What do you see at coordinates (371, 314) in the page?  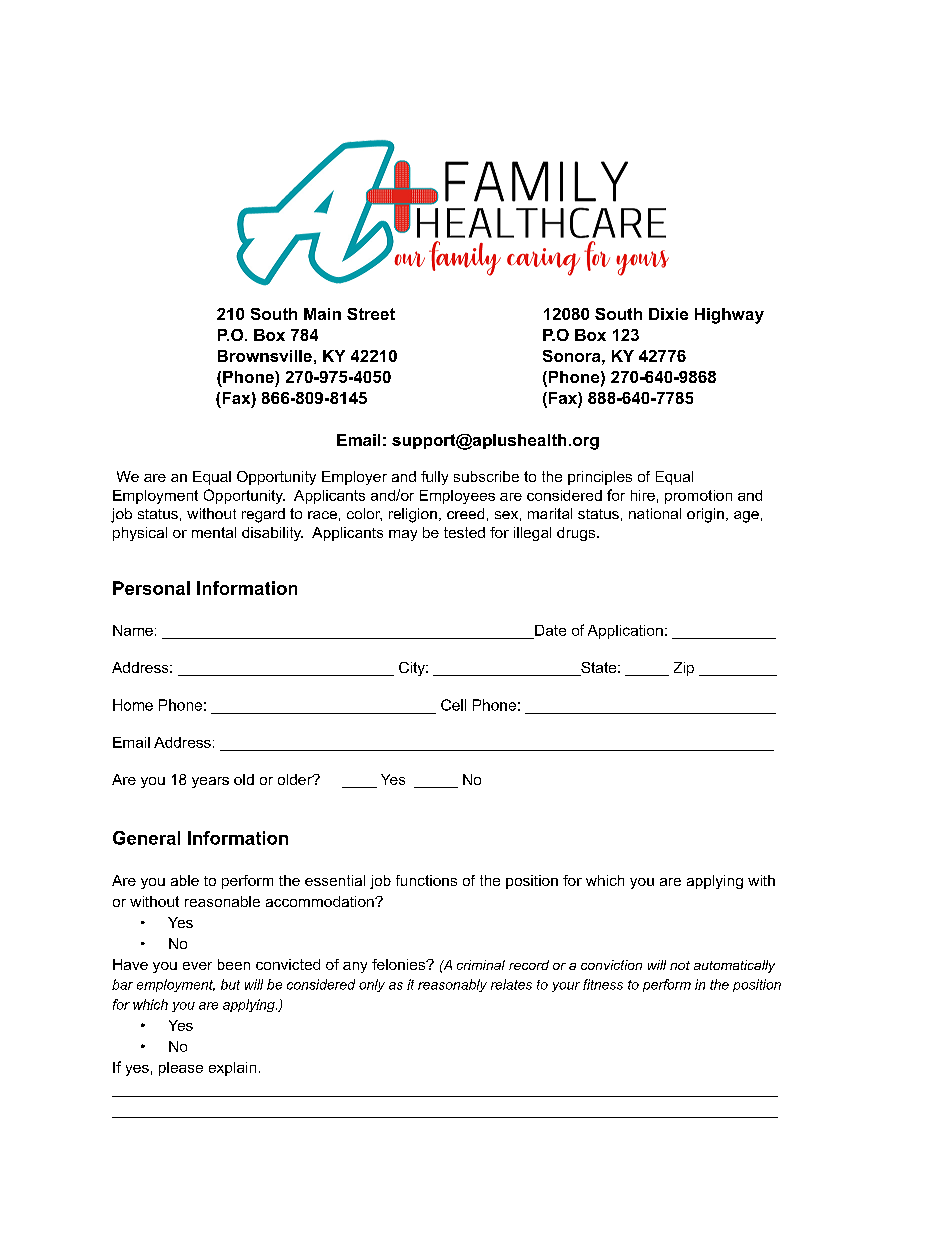 I see `Street` at bounding box center [371, 314].
